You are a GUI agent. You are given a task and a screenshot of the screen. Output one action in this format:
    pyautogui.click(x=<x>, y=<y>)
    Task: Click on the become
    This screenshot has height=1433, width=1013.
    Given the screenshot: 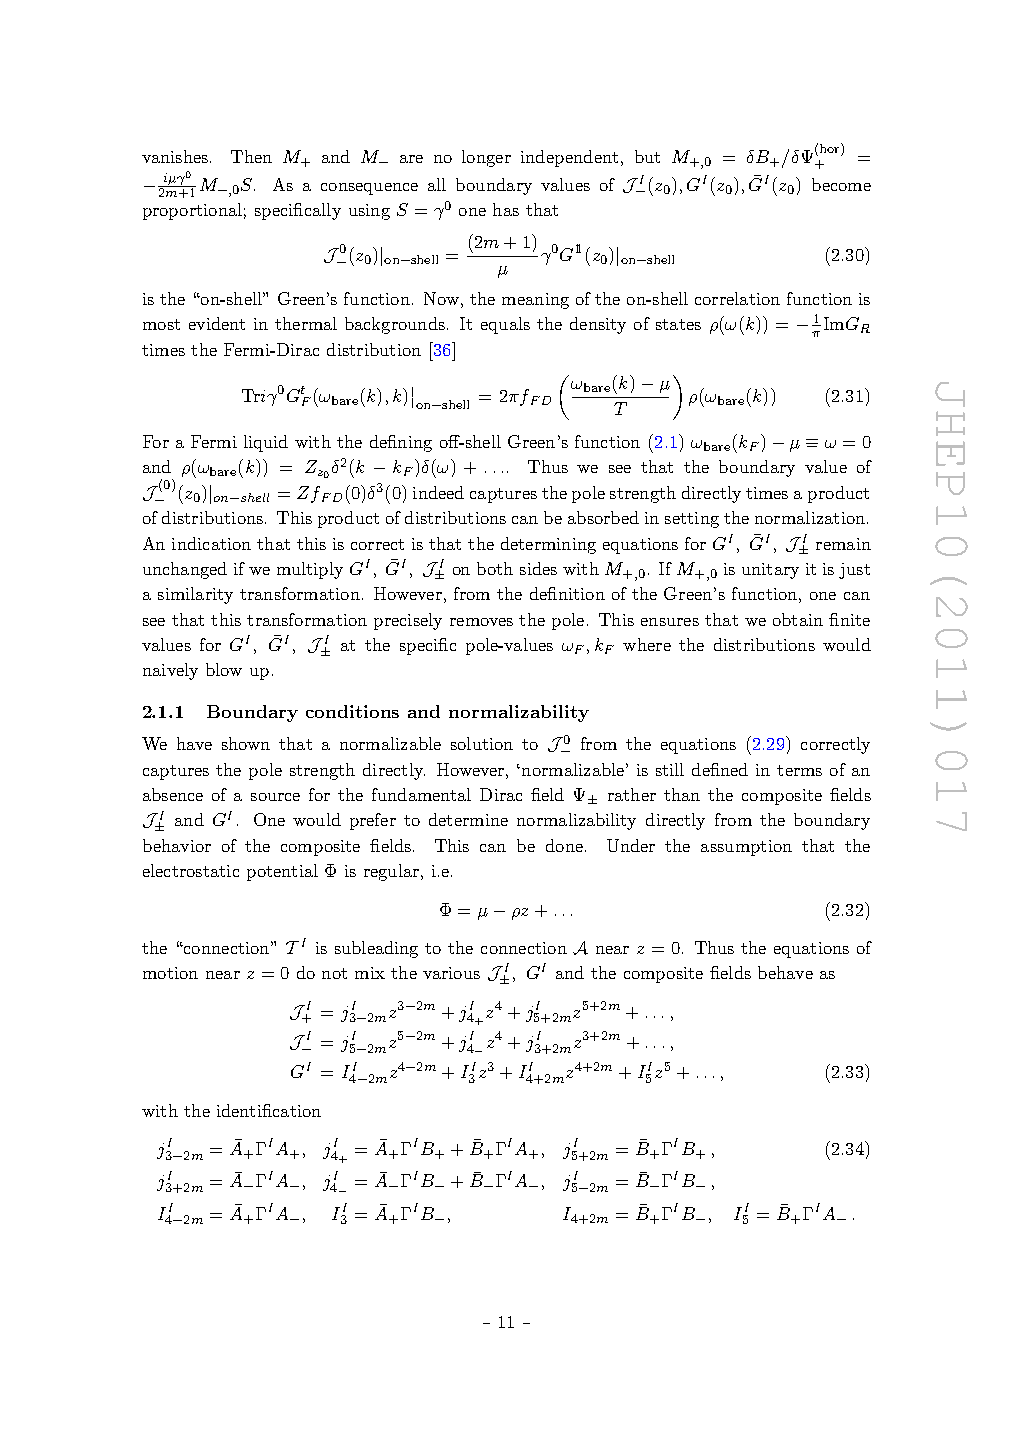 What is the action you would take?
    pyautogui.click(x=841, y=184)
